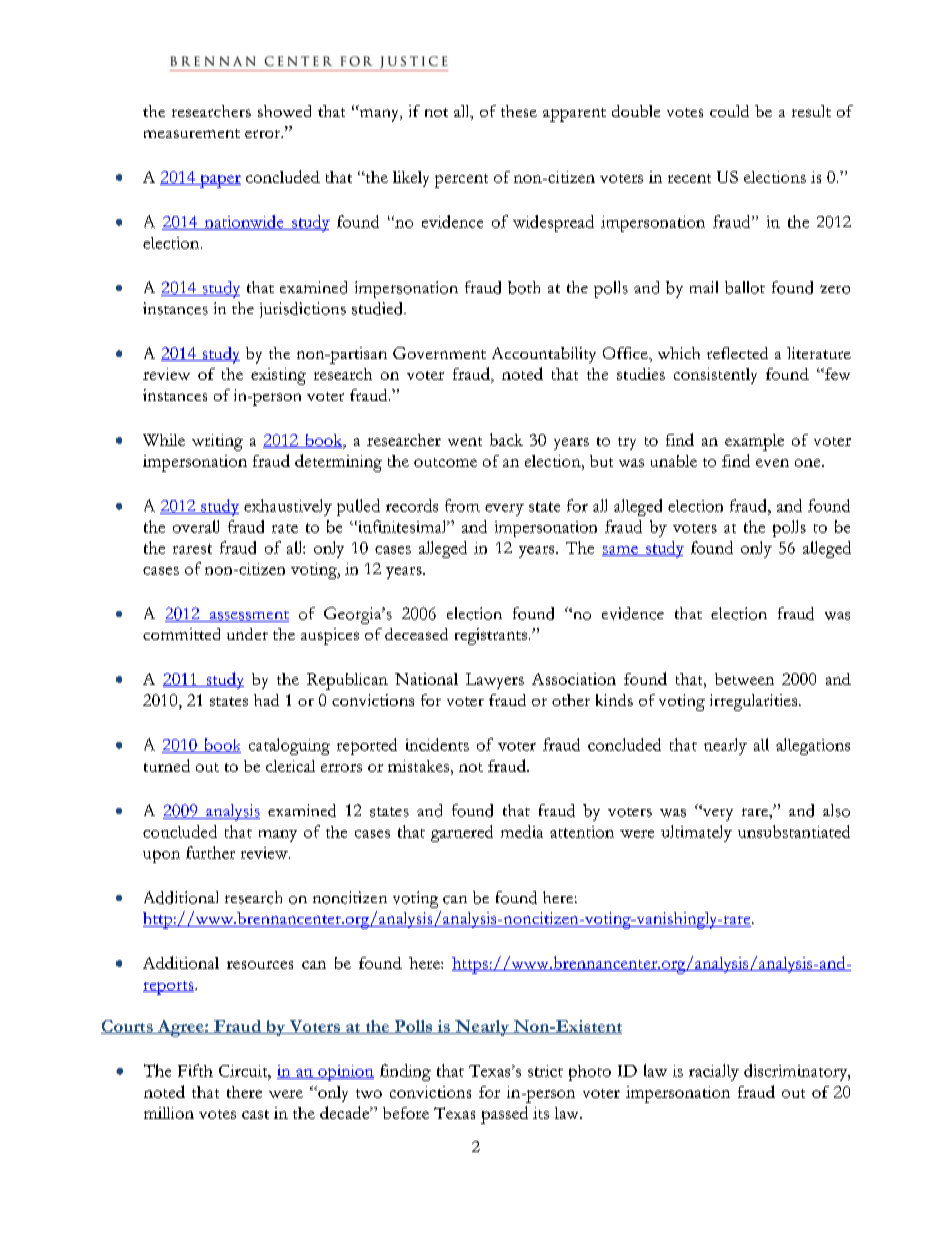  I want to click on existing, so click(278, 376).
